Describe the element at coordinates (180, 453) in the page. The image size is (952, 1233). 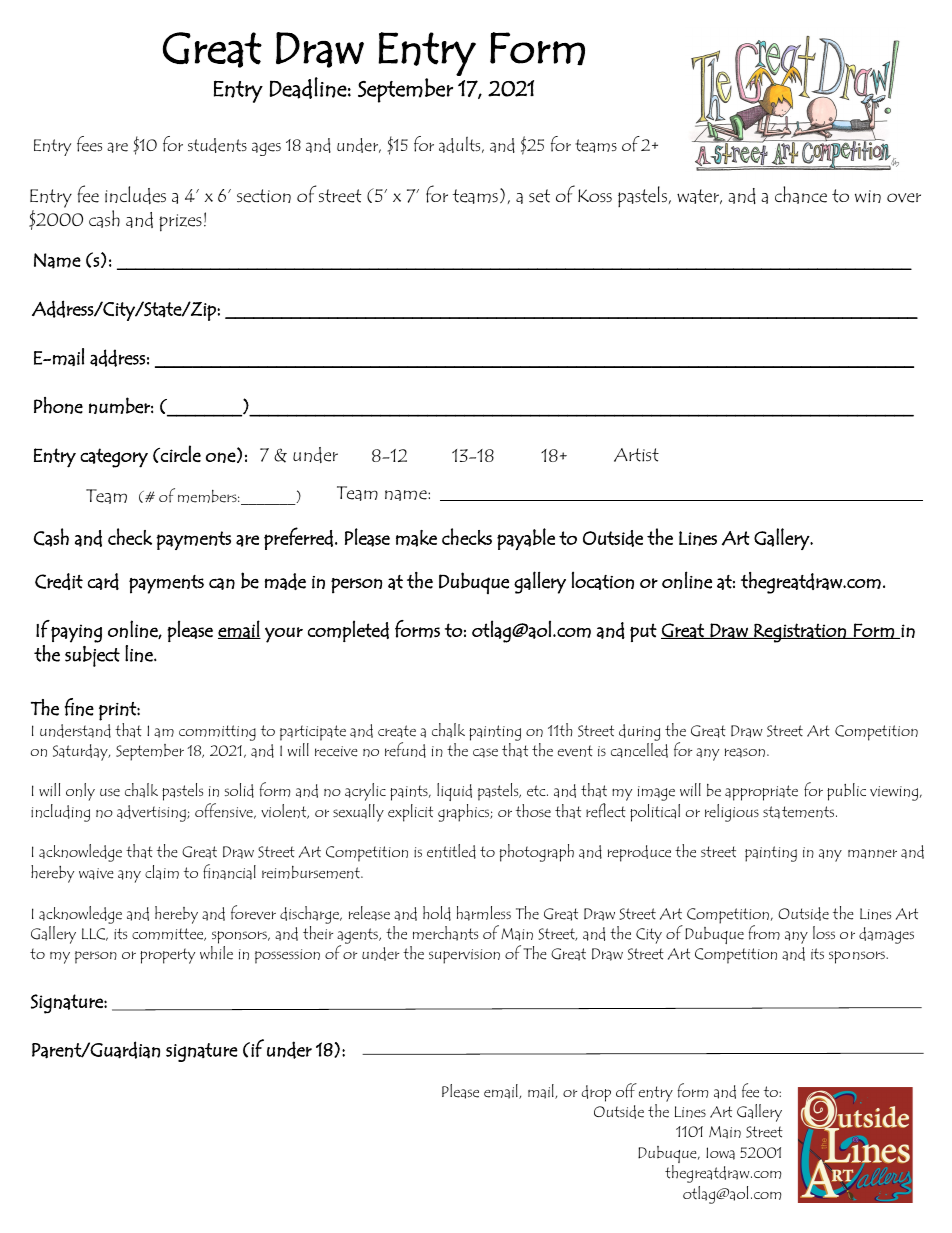
I see `circle` at that location.
